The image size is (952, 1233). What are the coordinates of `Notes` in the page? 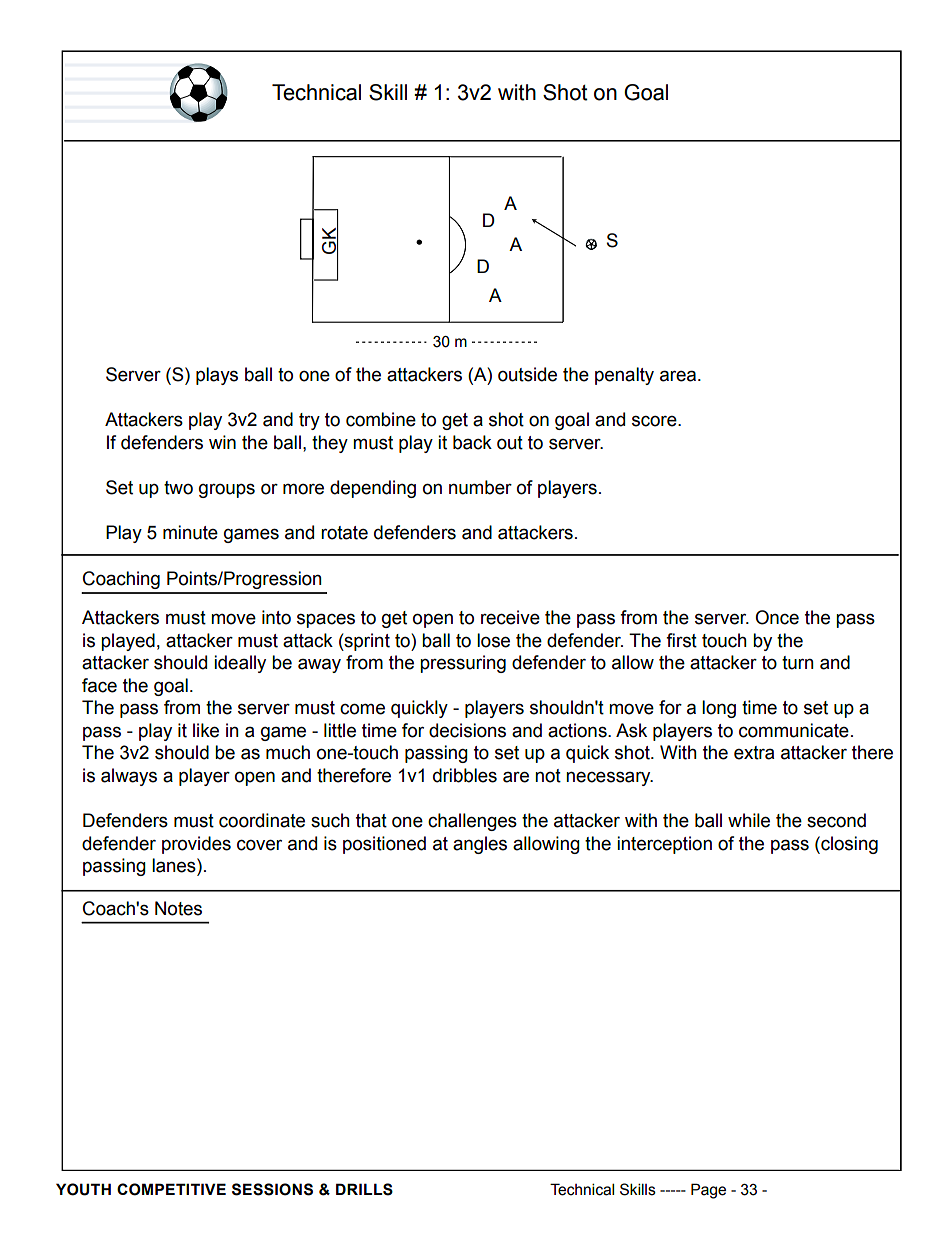 It's located at (178, 908).
